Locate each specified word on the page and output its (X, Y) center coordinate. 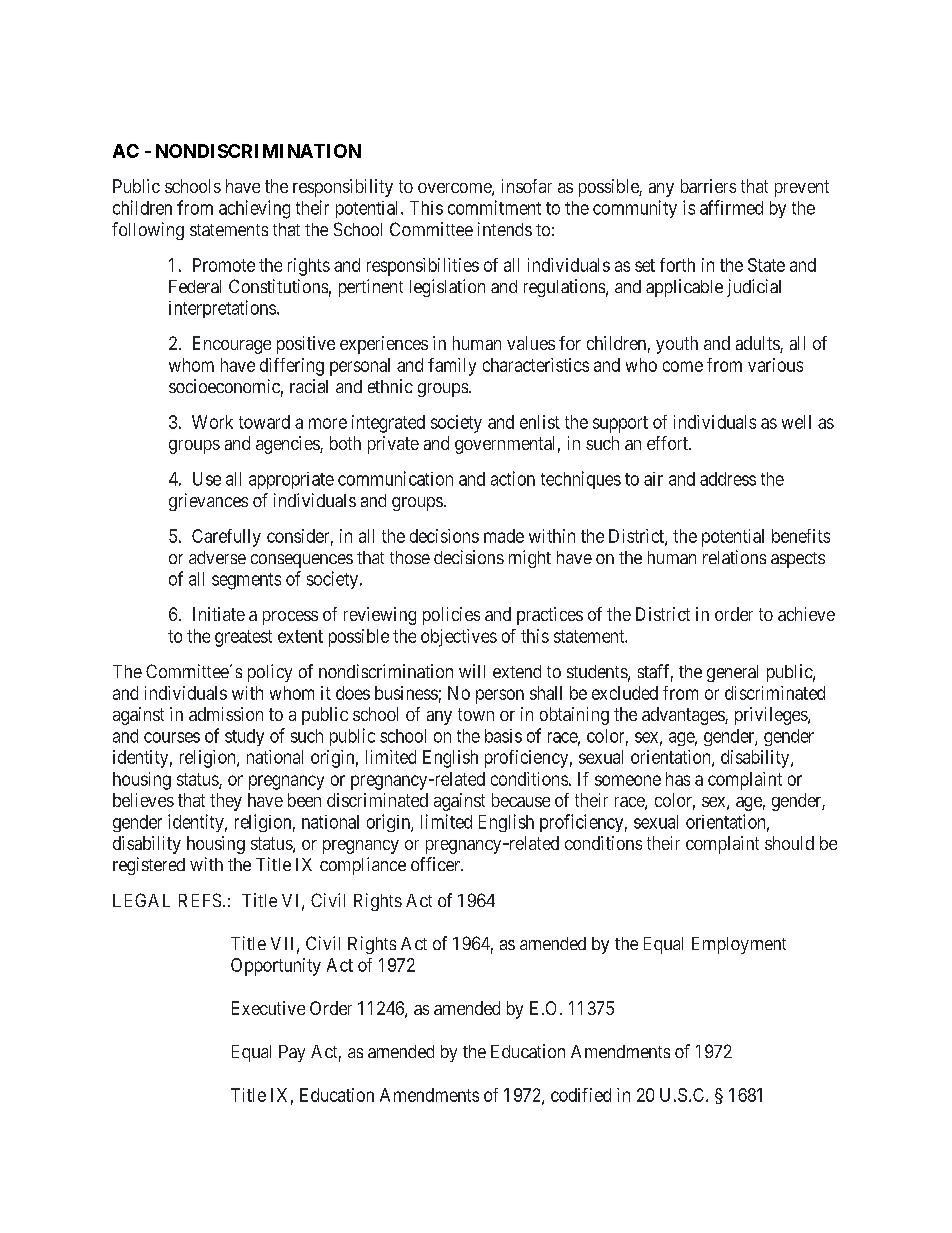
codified (581, 1095)
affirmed (731, 207)
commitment (494, 207)
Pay (292, 1053)
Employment (739, 945)
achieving (254, 209)
